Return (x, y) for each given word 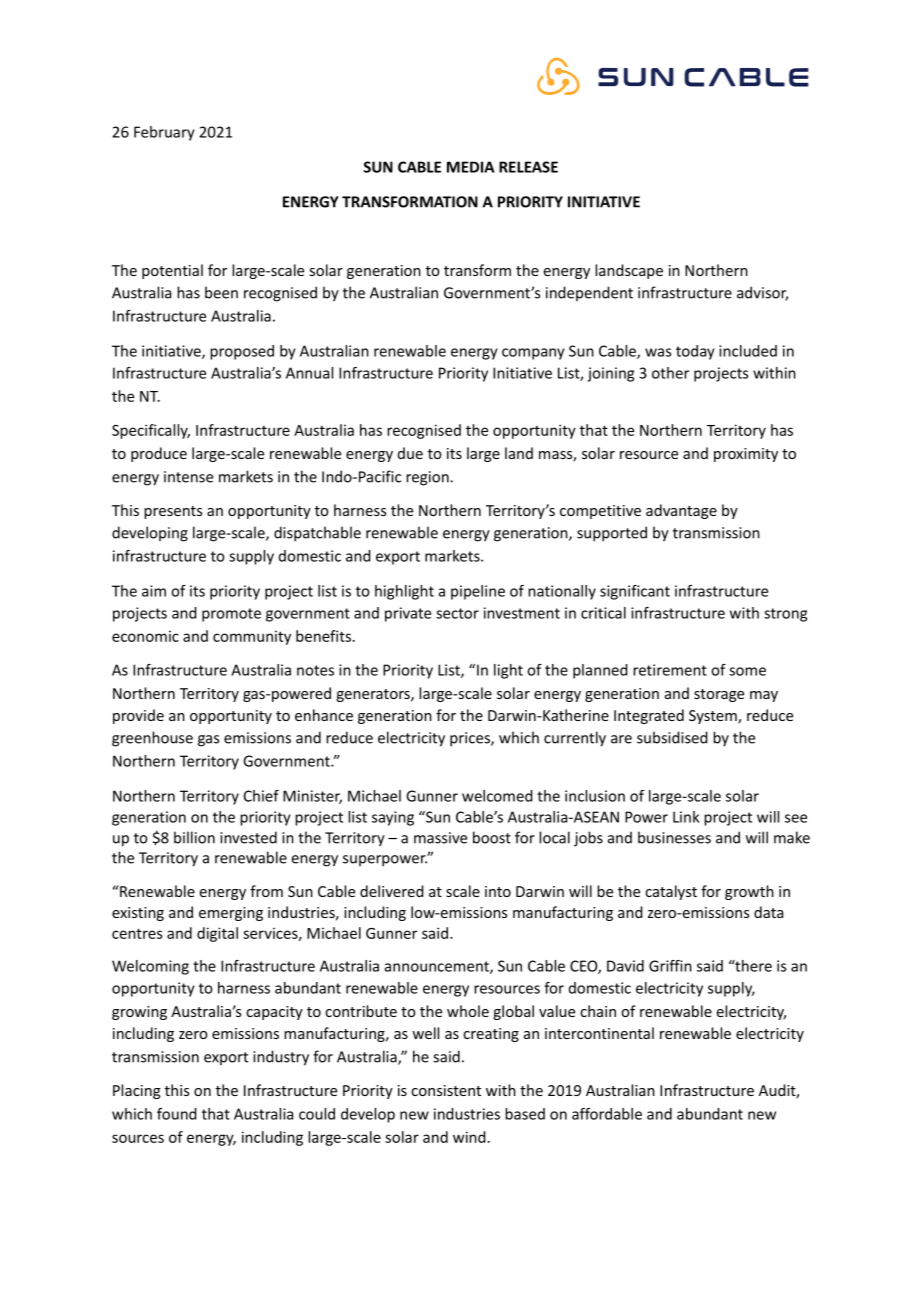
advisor (762, 293)
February (164, 133)
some (747, 671)
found (177, 1114)
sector (457, 613)
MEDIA (470, 167)
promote (231, 615)
